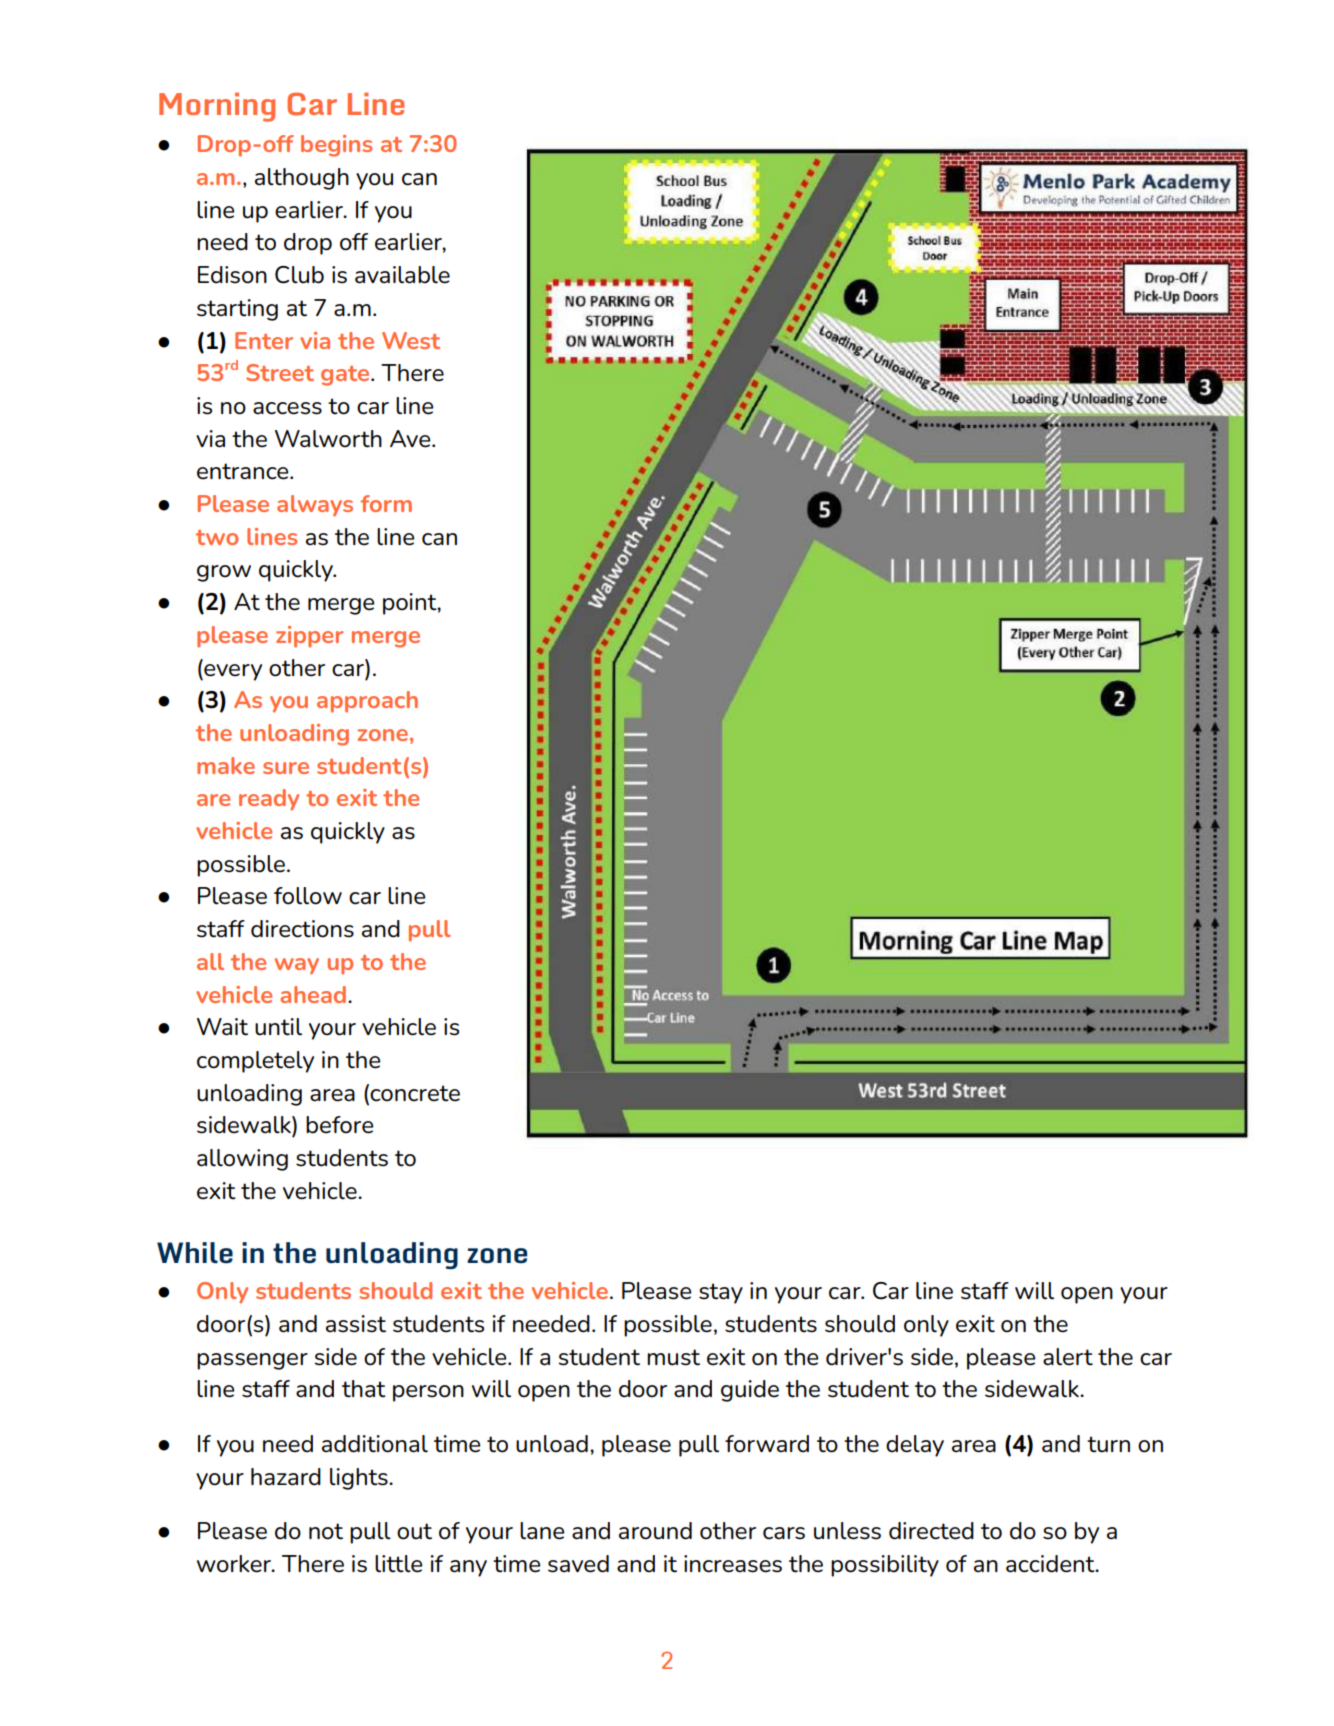 The image size is (1334, 1726). I want to click on begins, so click(336, 146).
